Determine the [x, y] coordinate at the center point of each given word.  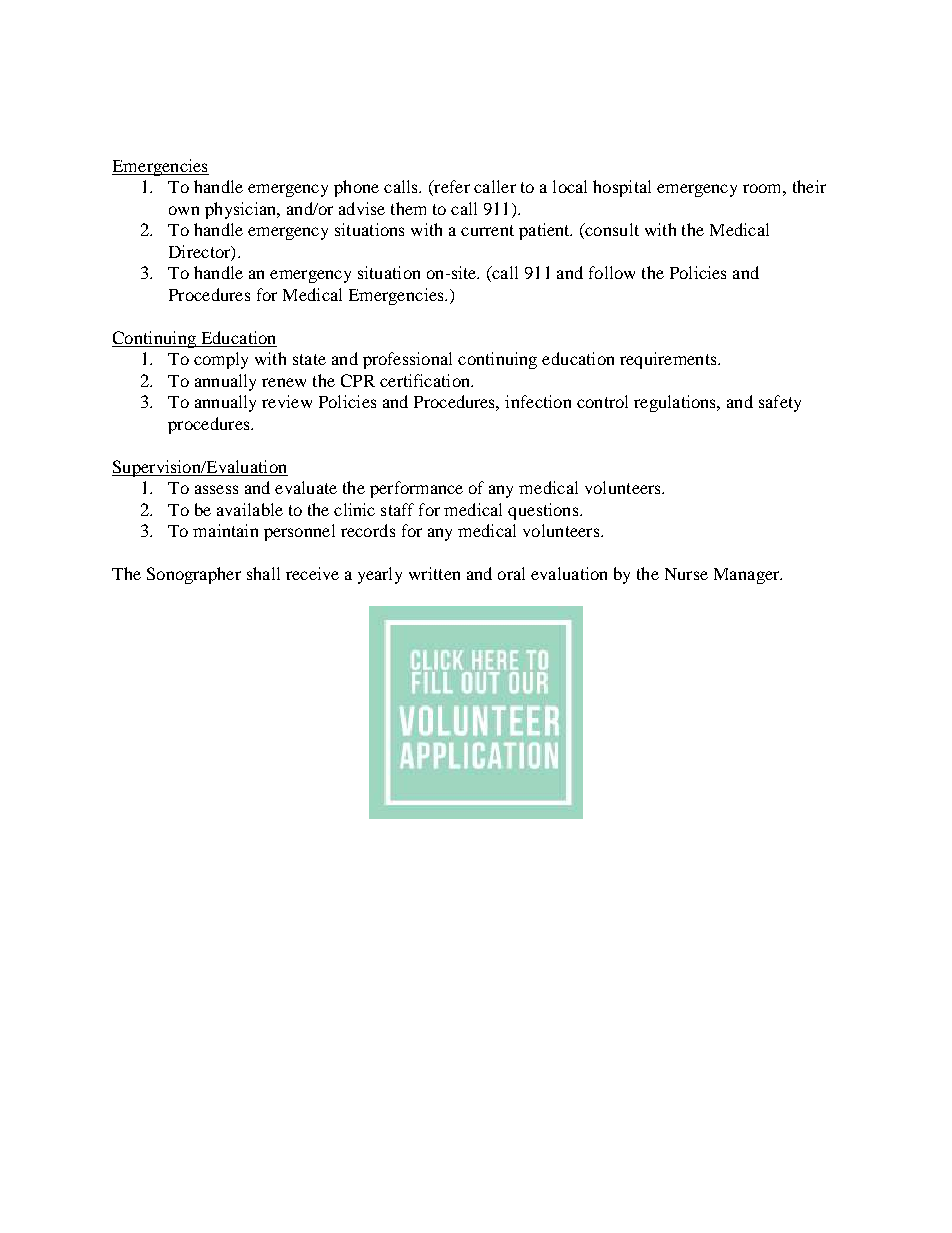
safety [780, 403]
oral [511, 573]
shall [263, 573]
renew [284, 382]
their [809, 186]
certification [426, 380]
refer [451, 188]
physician [242, 210]
